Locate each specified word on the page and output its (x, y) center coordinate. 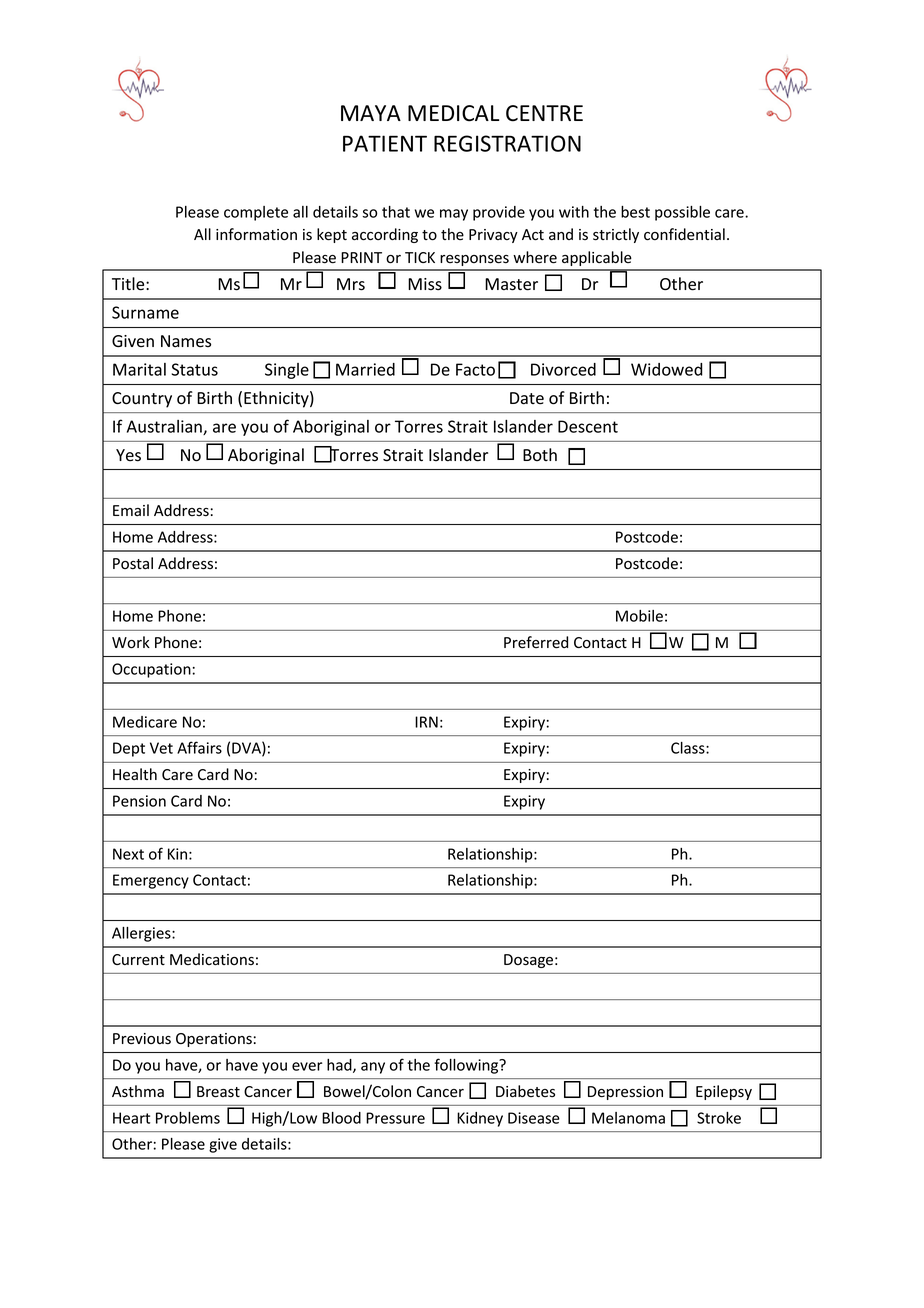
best (635, 212)
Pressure (395, 1118)
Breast (218, 1092)
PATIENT (385, 143)
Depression (625, 1093)
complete (256, 213)
